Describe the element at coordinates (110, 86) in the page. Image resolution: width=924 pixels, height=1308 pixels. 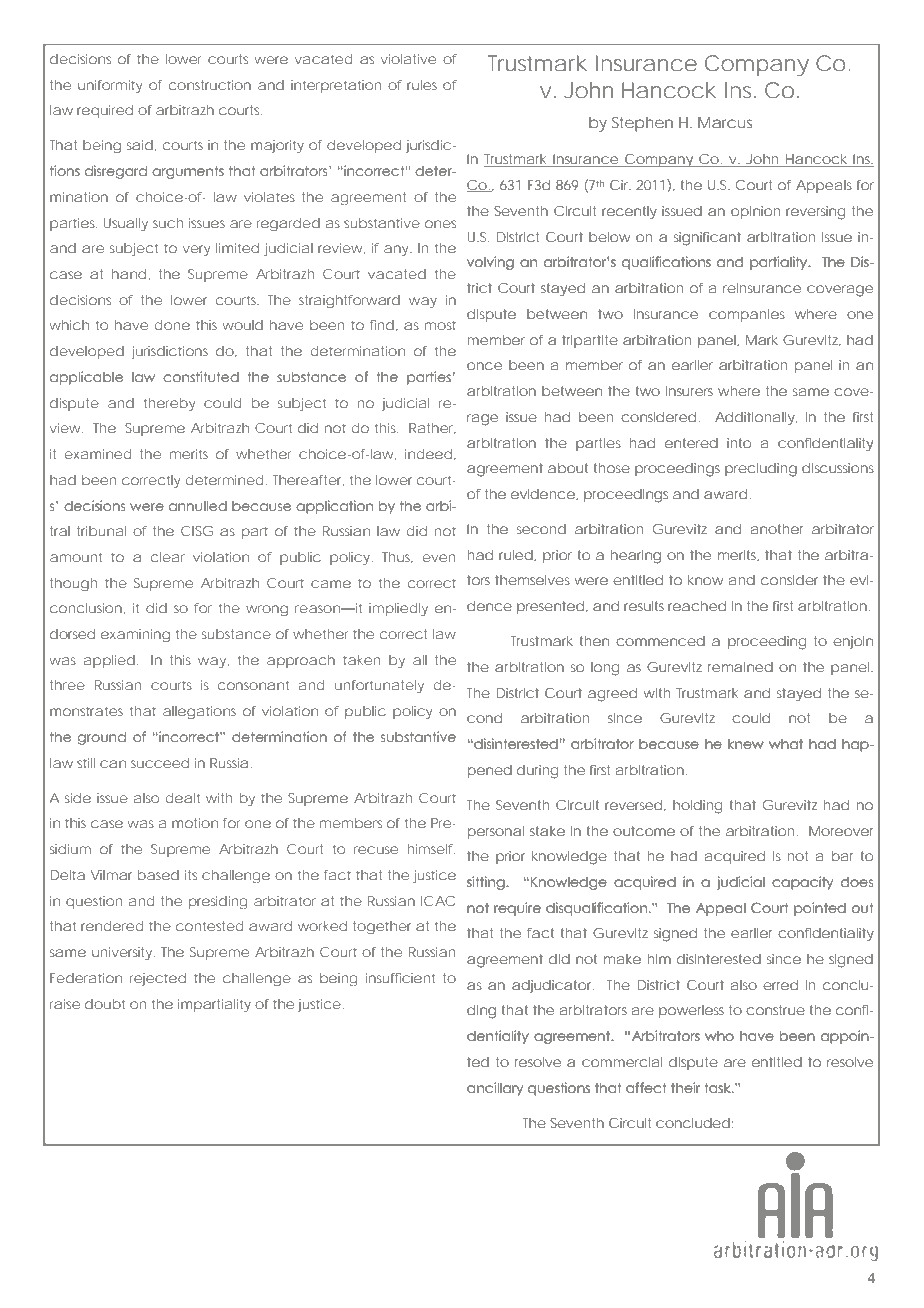
I see `uniformity` at that location.
